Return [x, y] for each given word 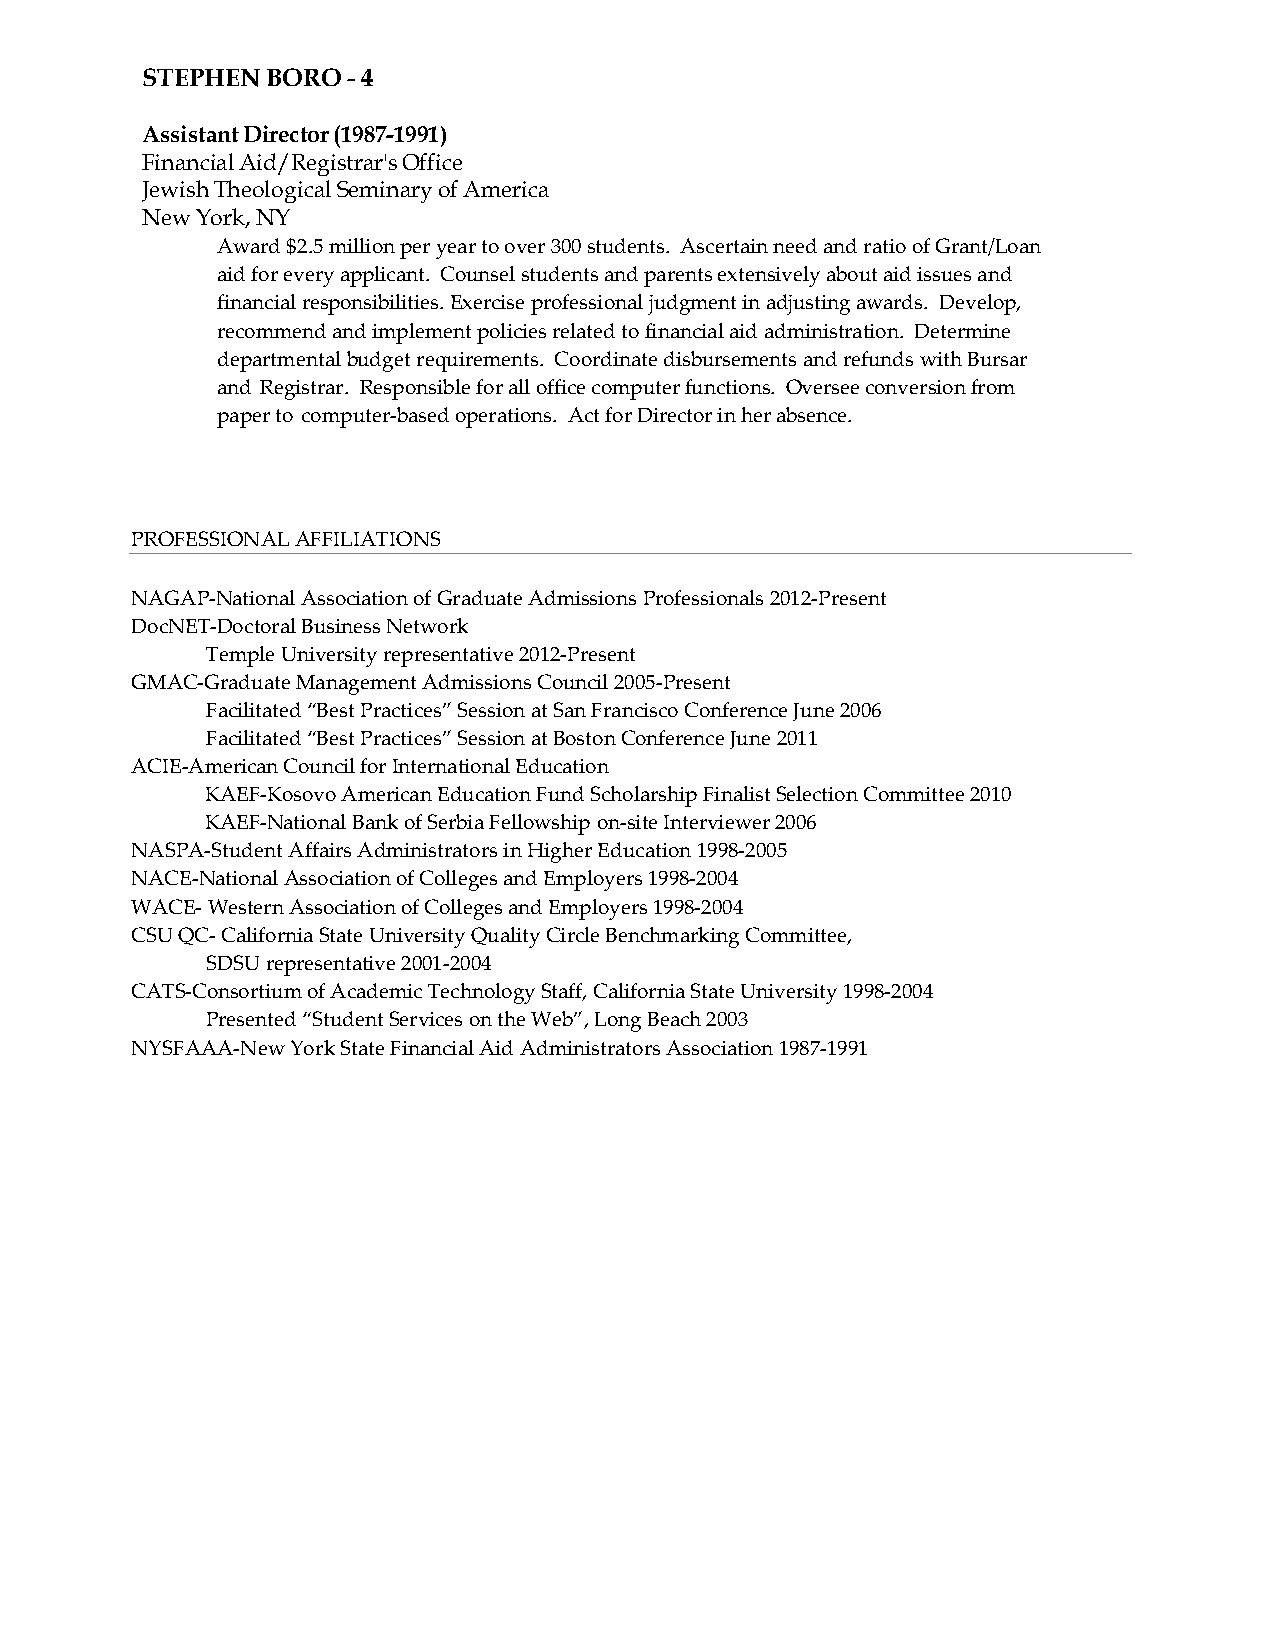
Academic [376, 990]
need [795, 245]
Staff [563, 992]
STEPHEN [201, 77]
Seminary [384, 192]
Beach [674, 1018]
